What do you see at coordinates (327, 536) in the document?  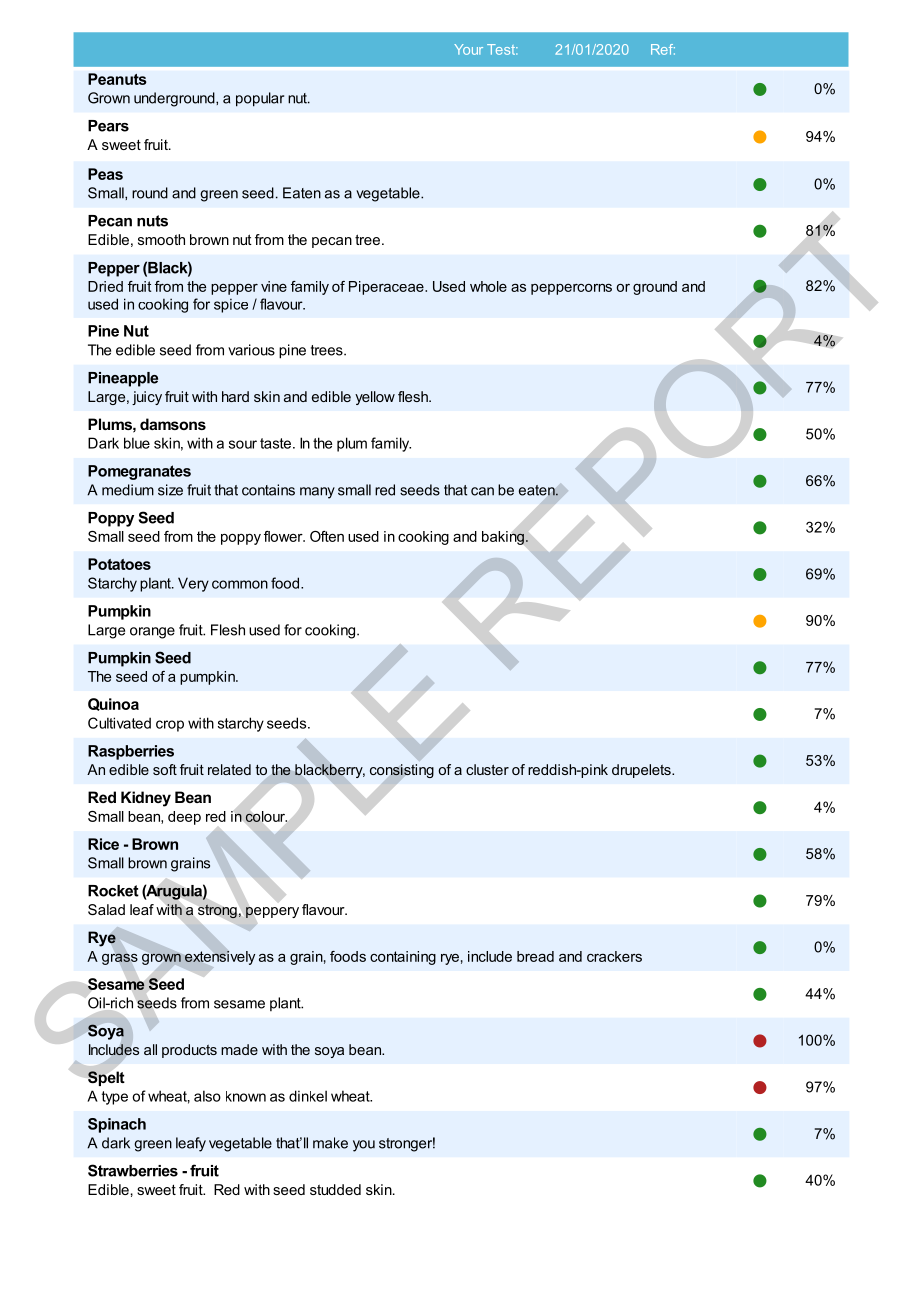 I see `Often` at bounding box center [327, 536].
